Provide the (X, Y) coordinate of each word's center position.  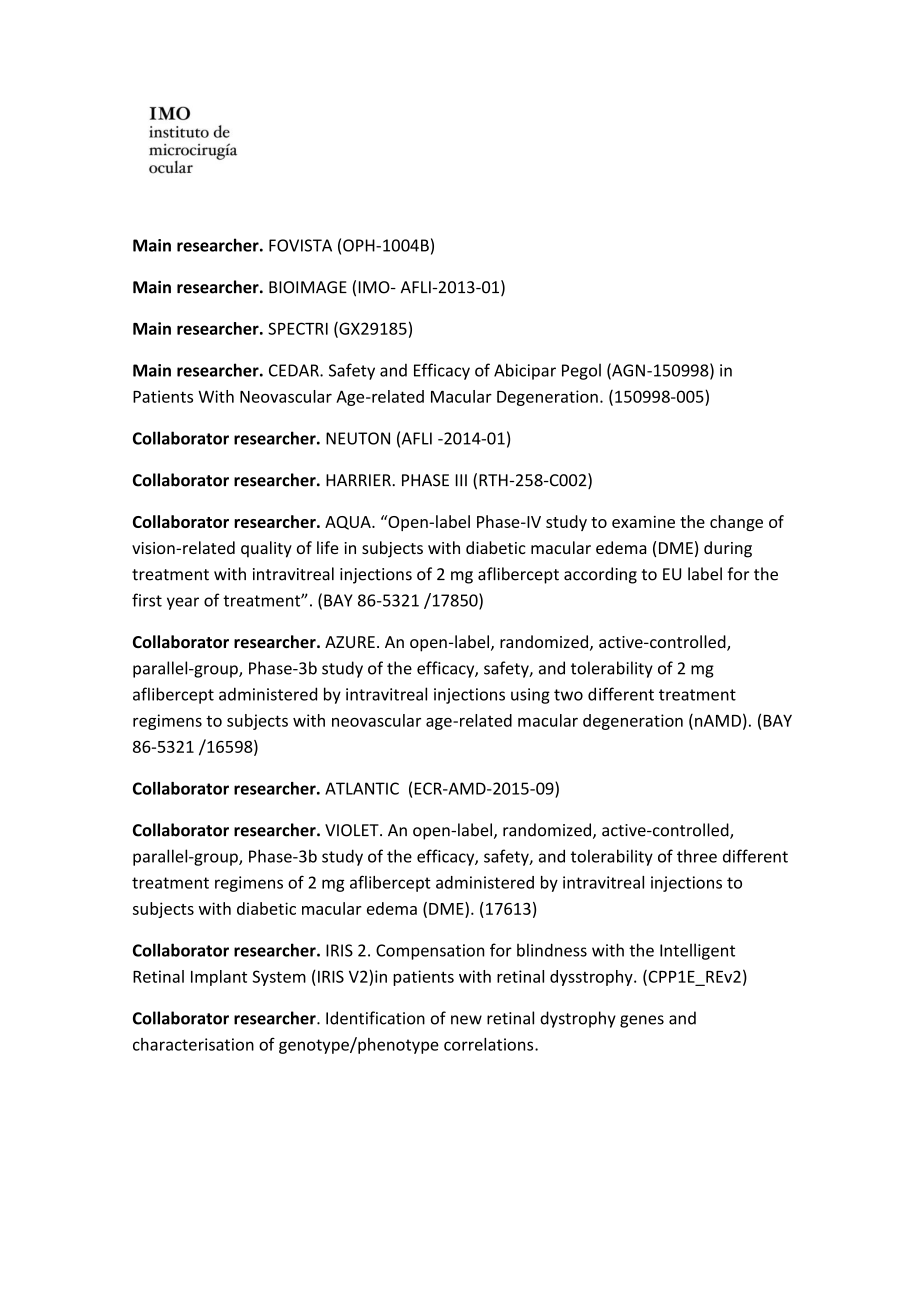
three (697, 856)
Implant (219, 978)
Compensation (430, 952)
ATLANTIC (362, 788)
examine (643, 522)
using (530, 696)
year (183, 603)
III (461, 480)
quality (266, 549)
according (600, 575)
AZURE (350, 642)
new (466, 1020)
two (568, 695)
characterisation (193, 1044)
